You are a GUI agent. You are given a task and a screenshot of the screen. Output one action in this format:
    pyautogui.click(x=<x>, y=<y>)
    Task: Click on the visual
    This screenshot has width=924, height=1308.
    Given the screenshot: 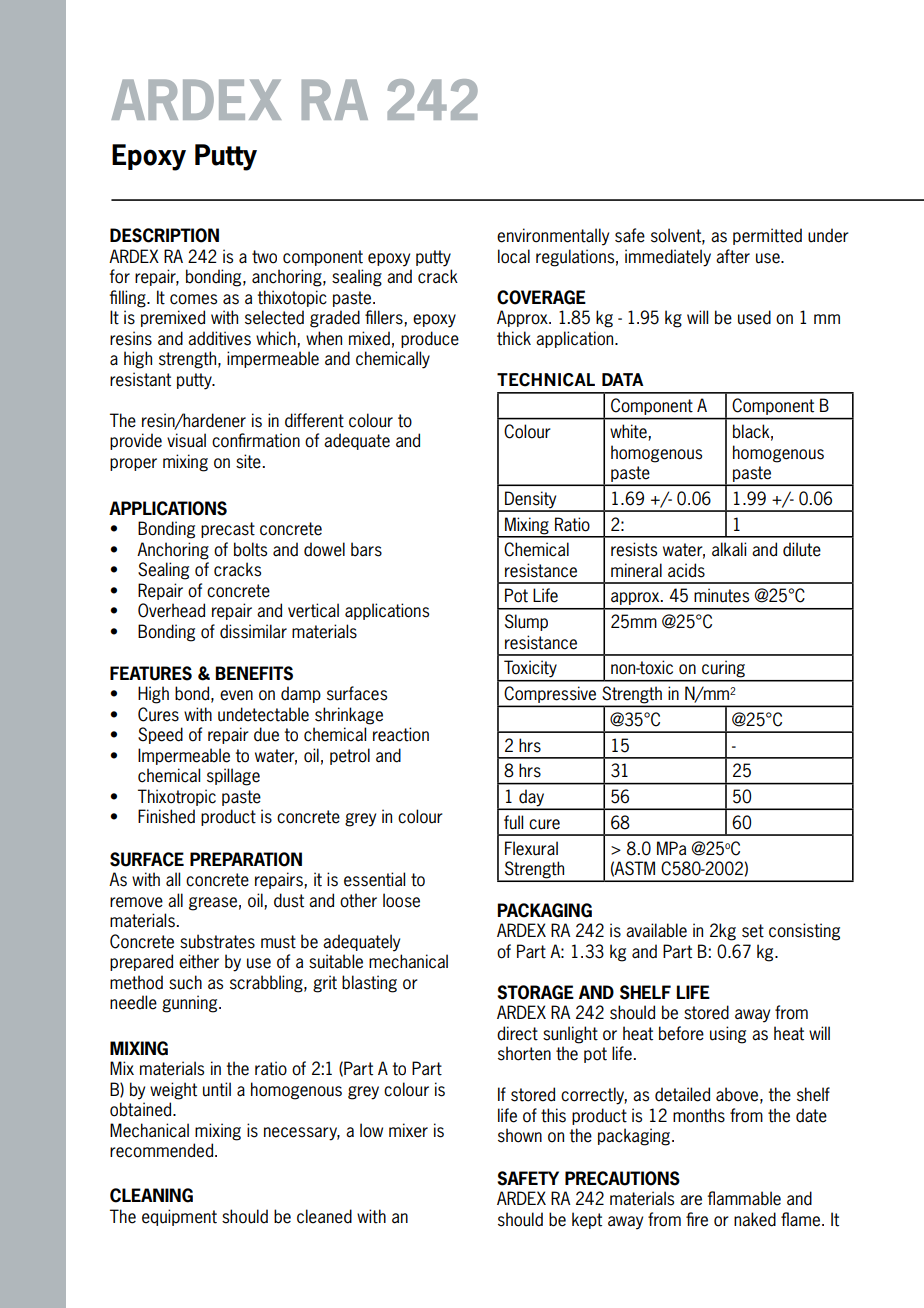 What is the action you would take?
    pyautogui.click(x=186, y=440)
